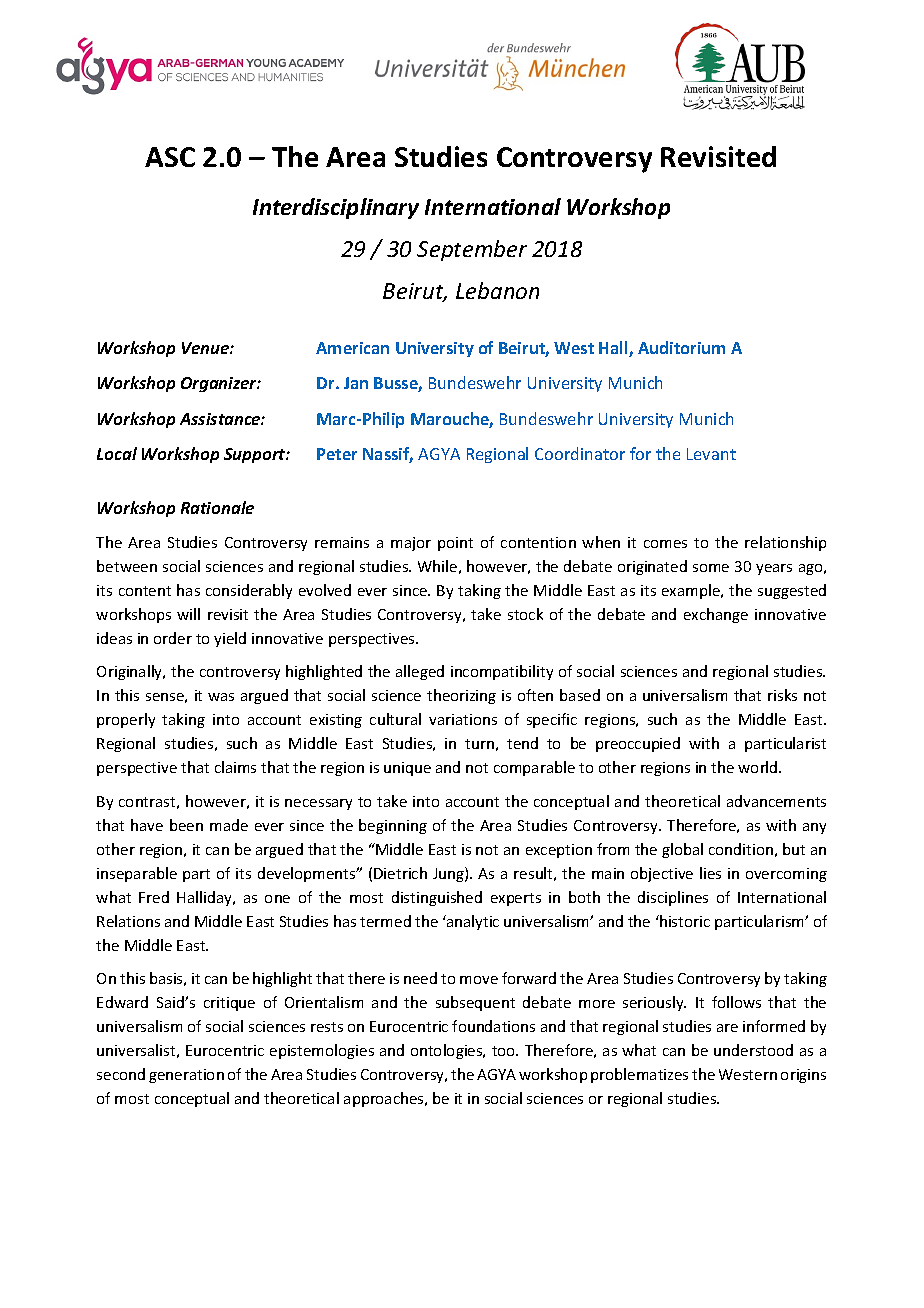 The height and width of the page is (1308, 924). Describe the element at coordinates (170, 157) in the page. I see `ASC` at that location.
